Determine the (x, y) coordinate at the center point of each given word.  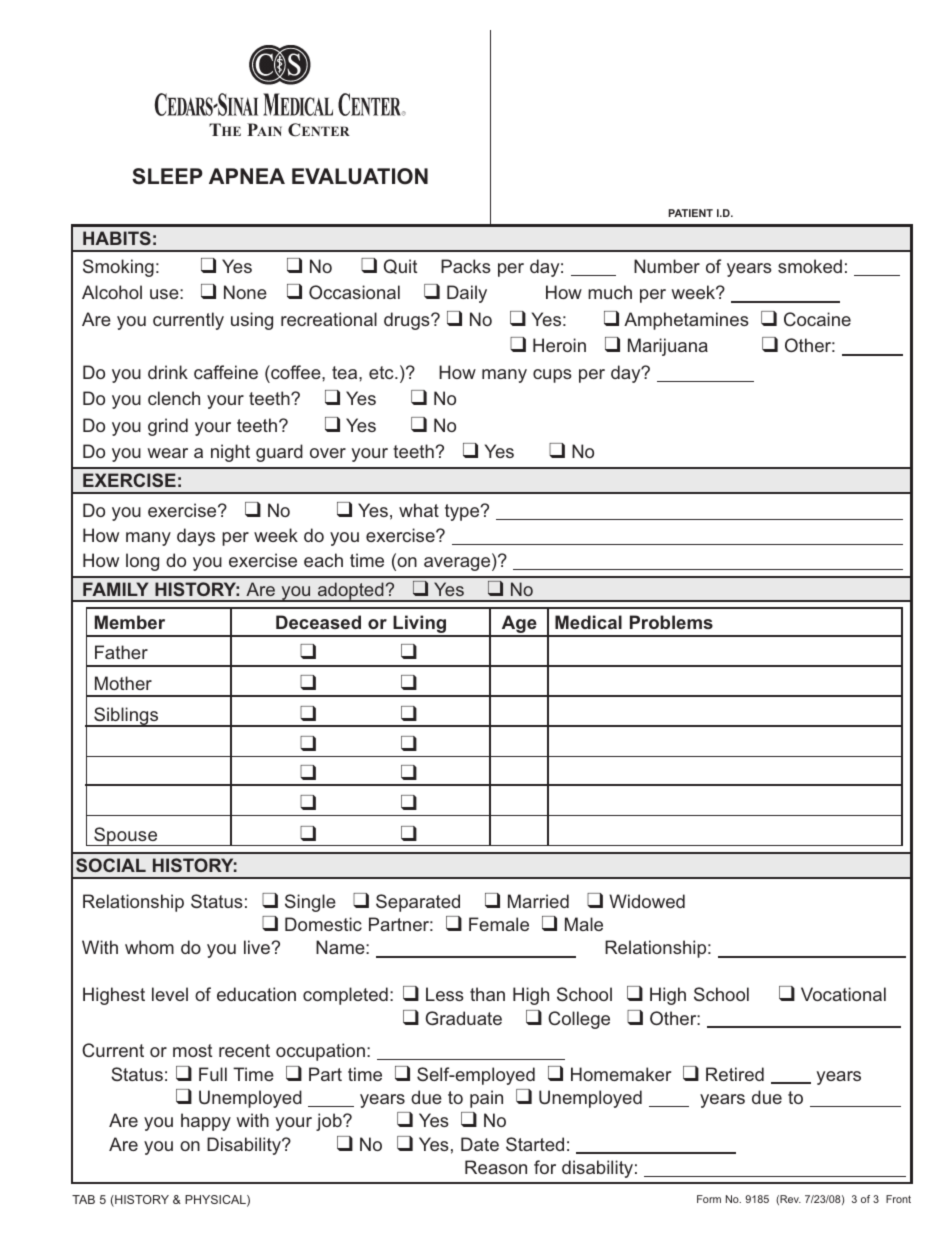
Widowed (647, 901)
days (196, 537)
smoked (810, 266)
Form (709, 1199)
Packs (466, 266)
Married (538, 901)
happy (206, 1122)
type (463, 512)
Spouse (126, 836)
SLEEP (167, 176)
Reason (496, 1167)
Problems (671, 622)
